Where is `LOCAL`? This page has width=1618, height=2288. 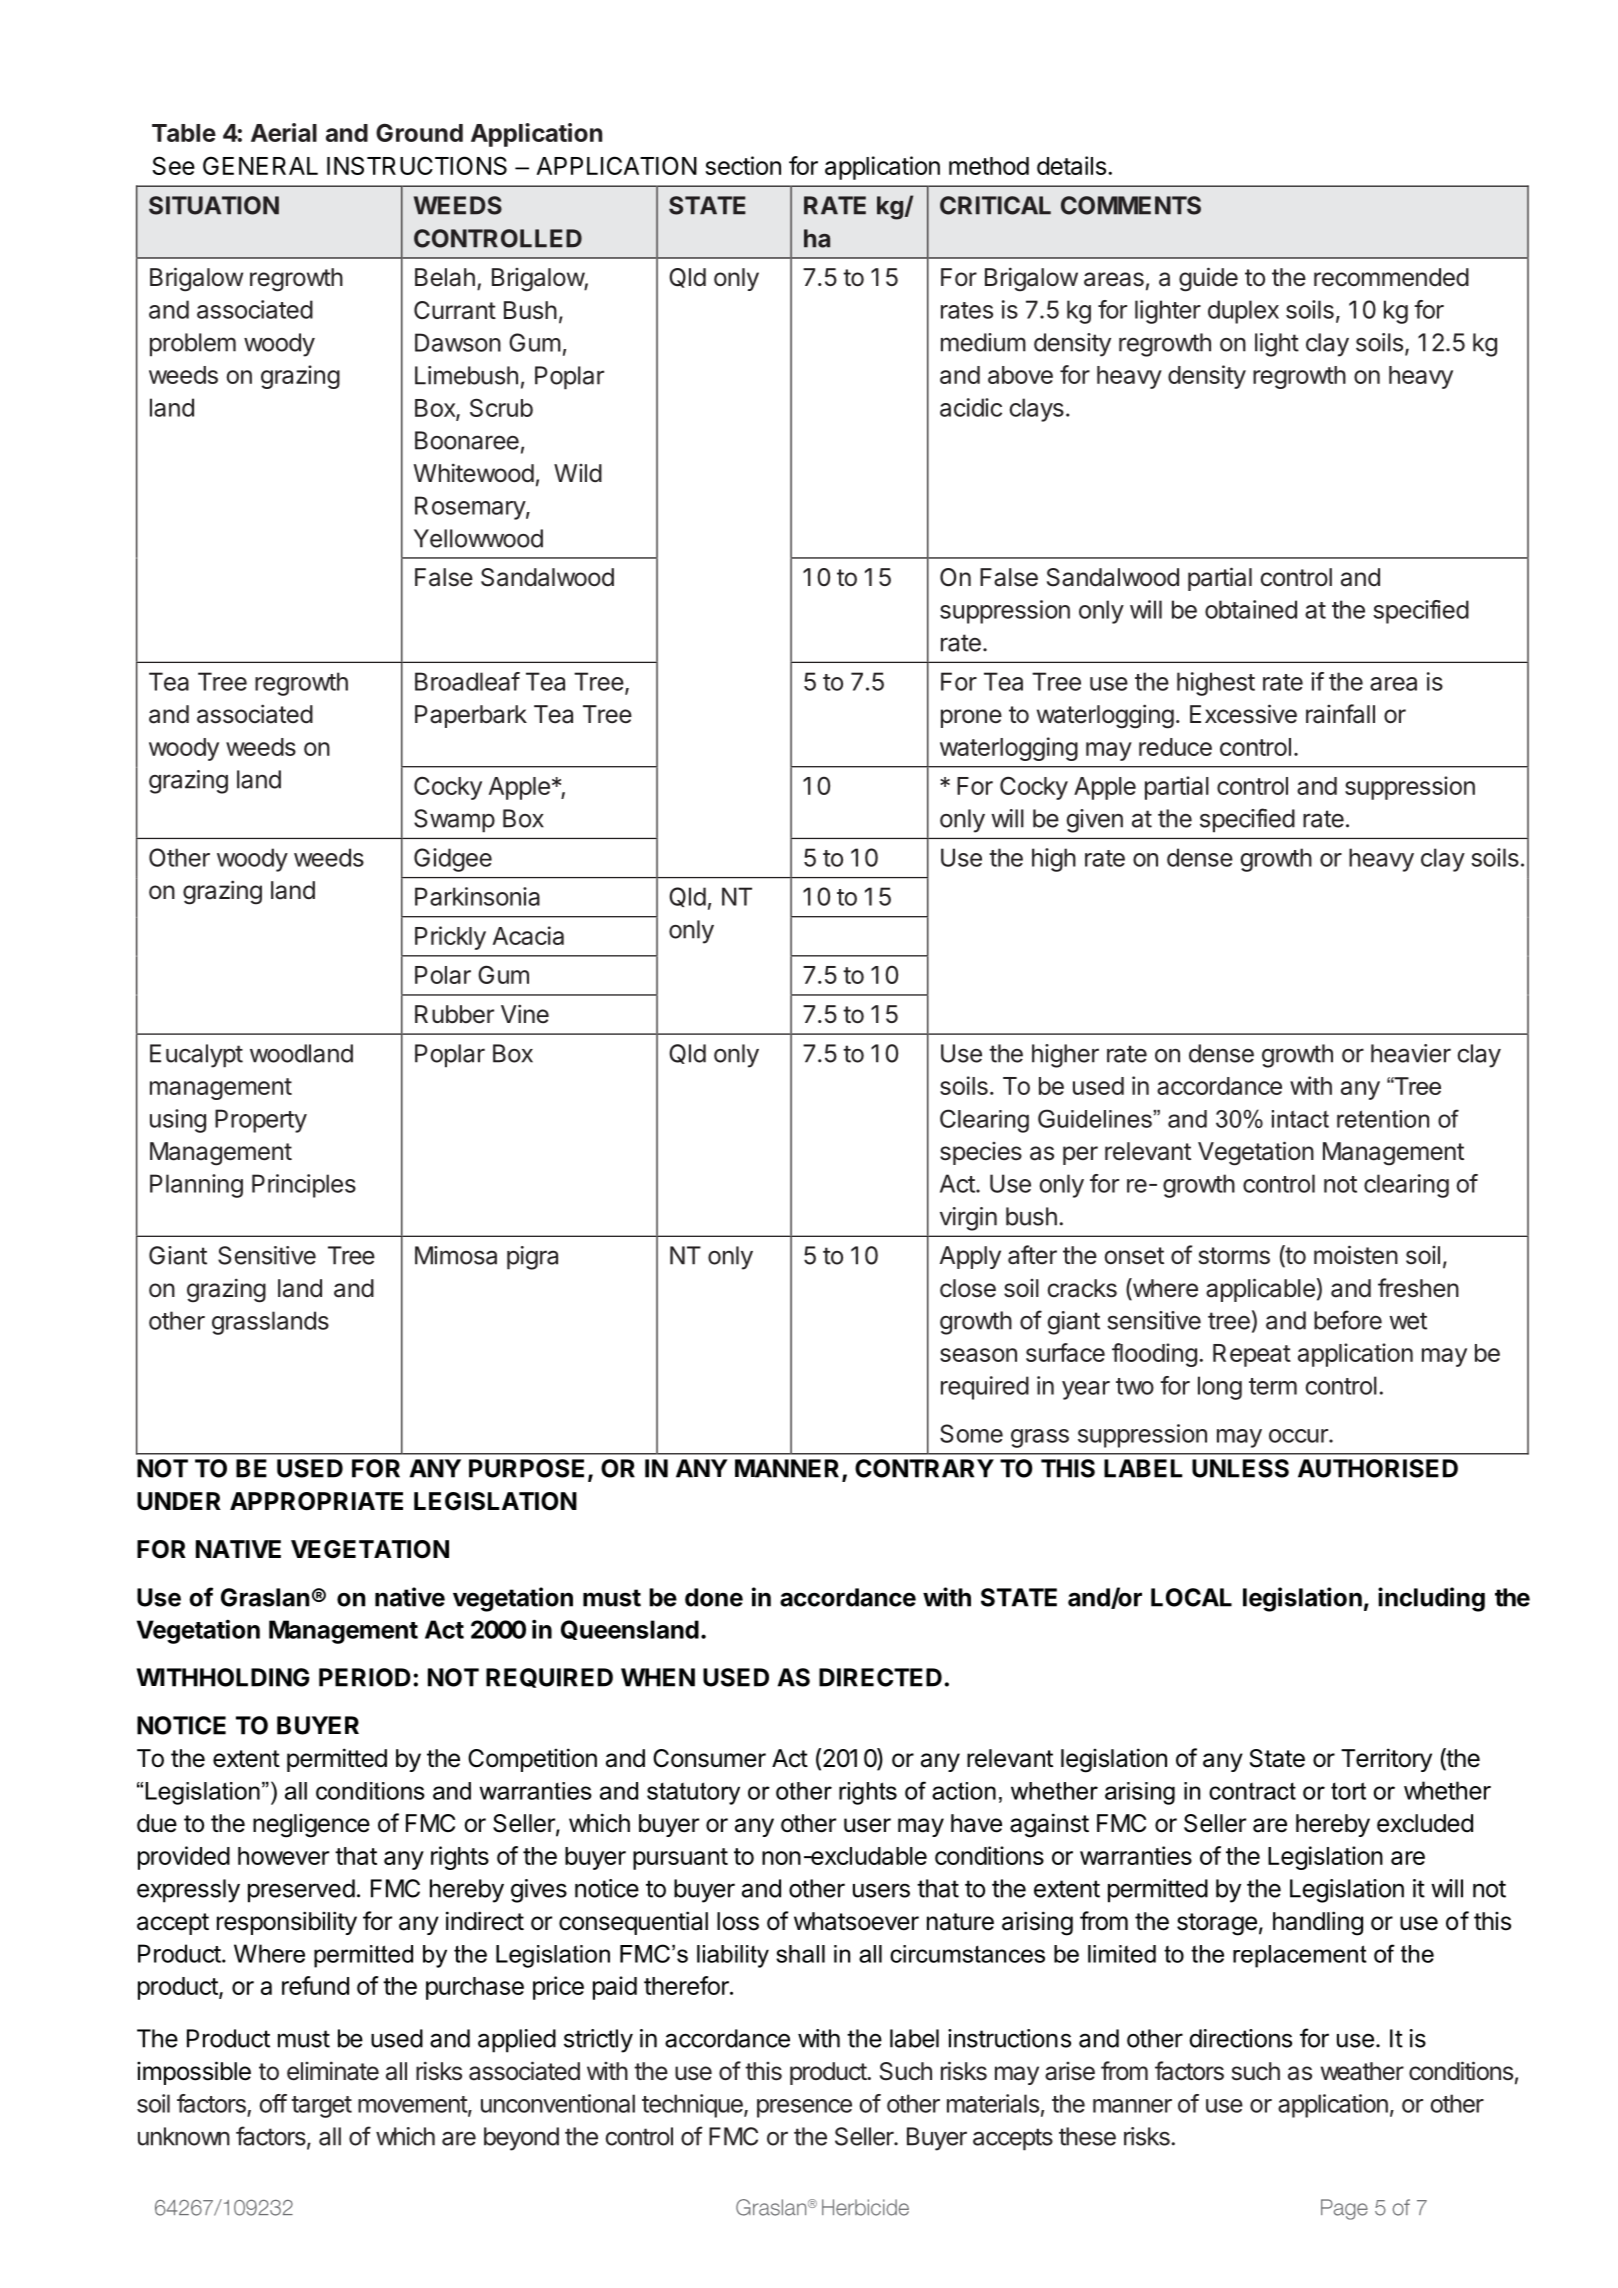 LOCAL is located at coordinates (1191, 1597).
